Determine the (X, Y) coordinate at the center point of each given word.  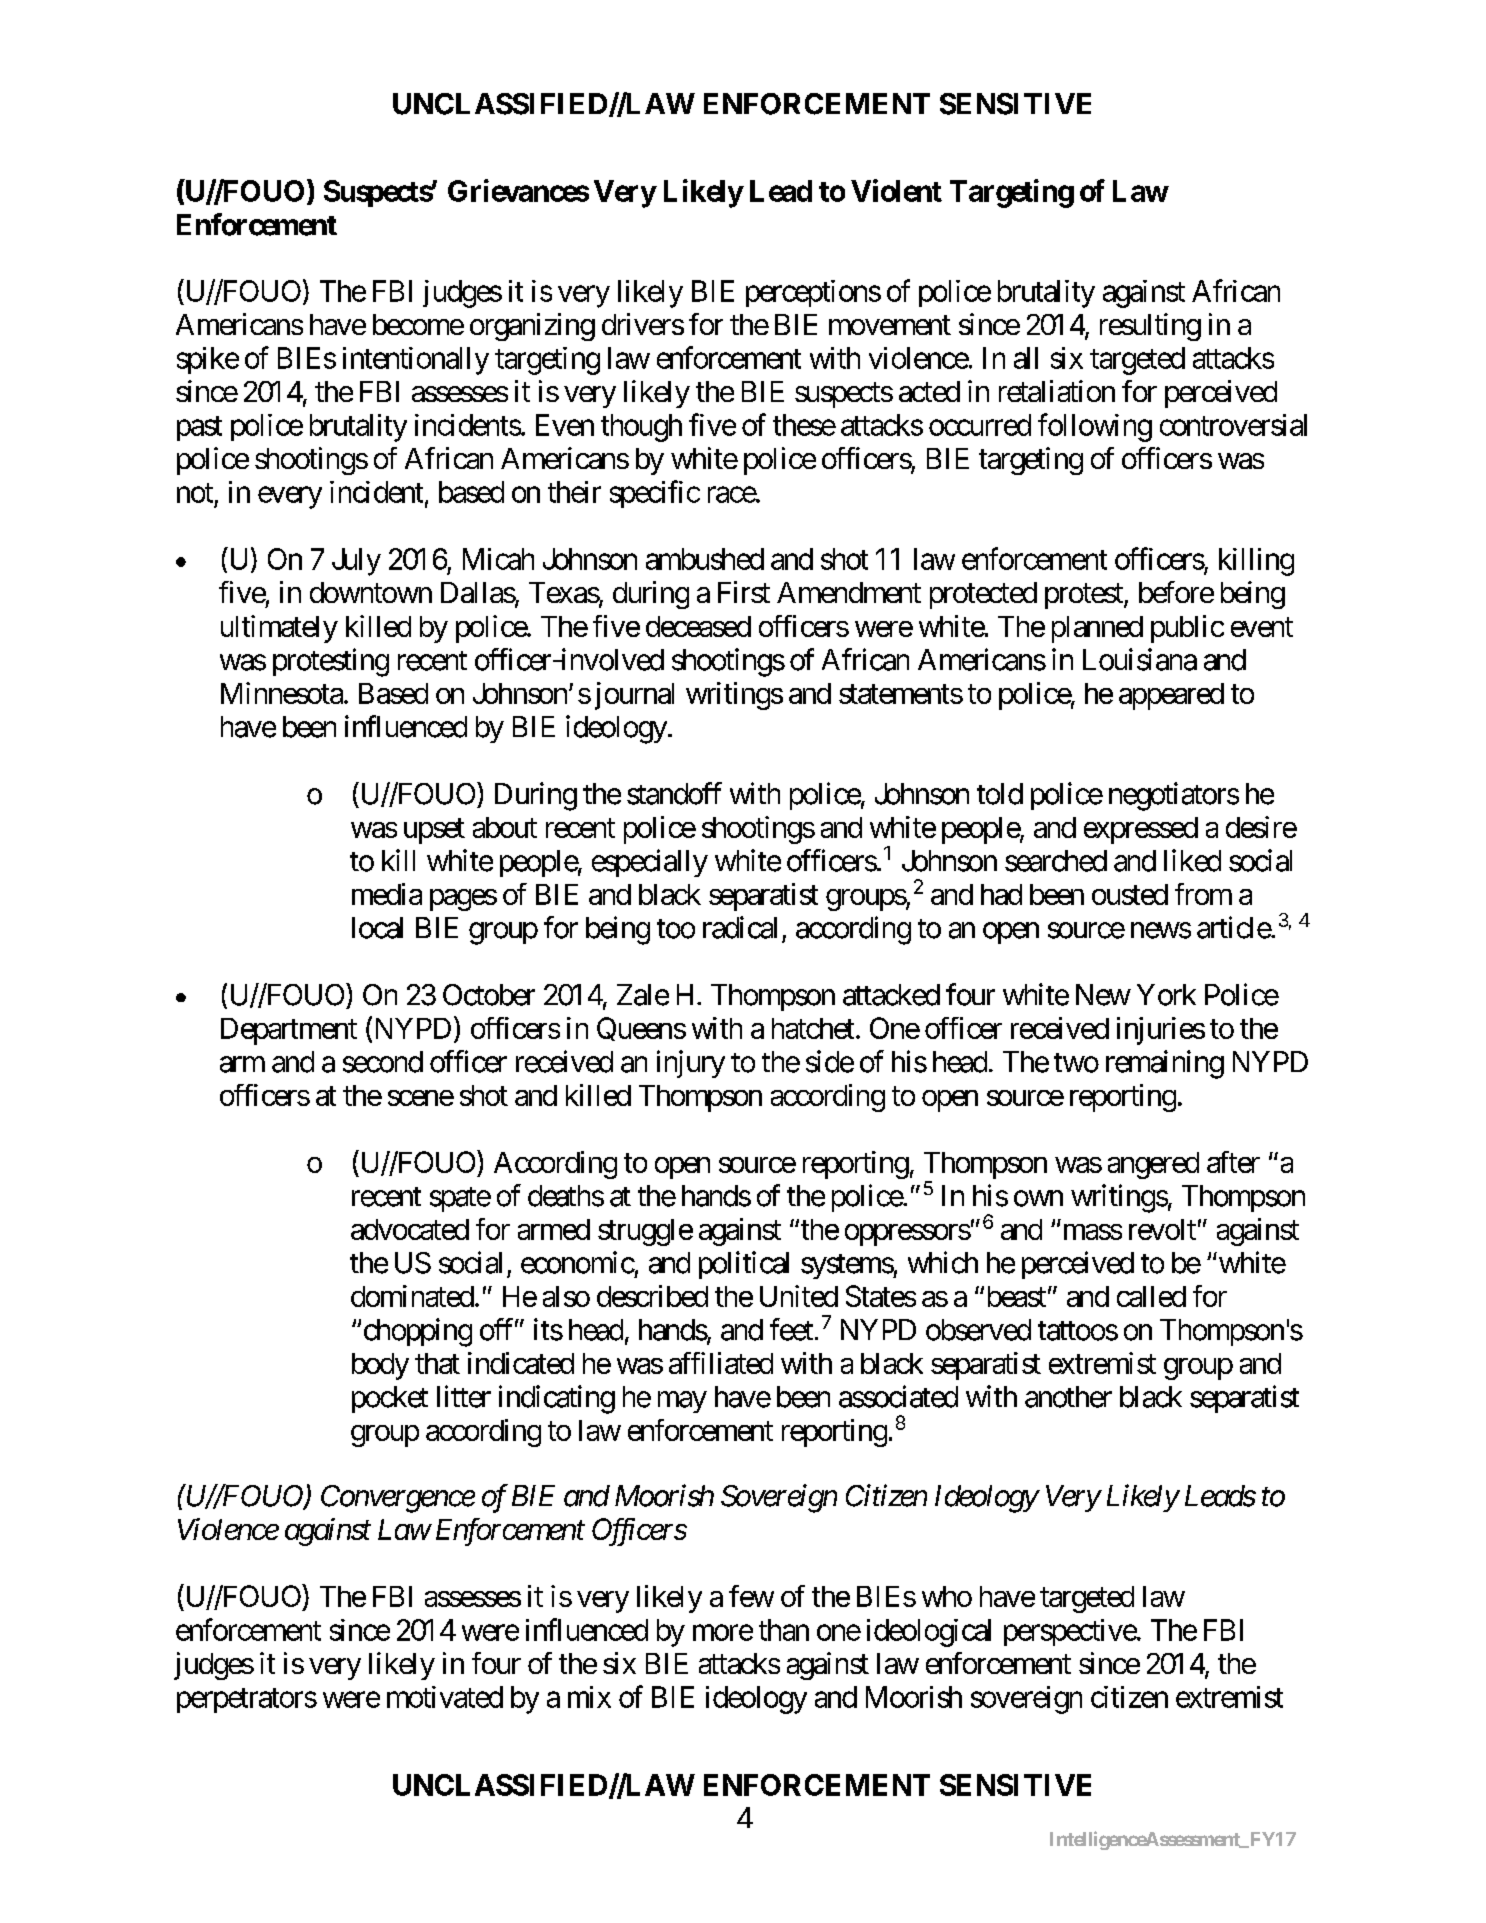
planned (1097, 629)
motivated (445, 1697)
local (377, 928)
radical (740, 927)
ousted (1130, 894)
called (1151, 1296)
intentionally (416, 361)
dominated (412, 1296)
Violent (896, 190)
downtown (371, 592)
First (744, 592)
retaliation (1057, 391)
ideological (929, 1633)
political (744, 1265)
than (784, 1630)
